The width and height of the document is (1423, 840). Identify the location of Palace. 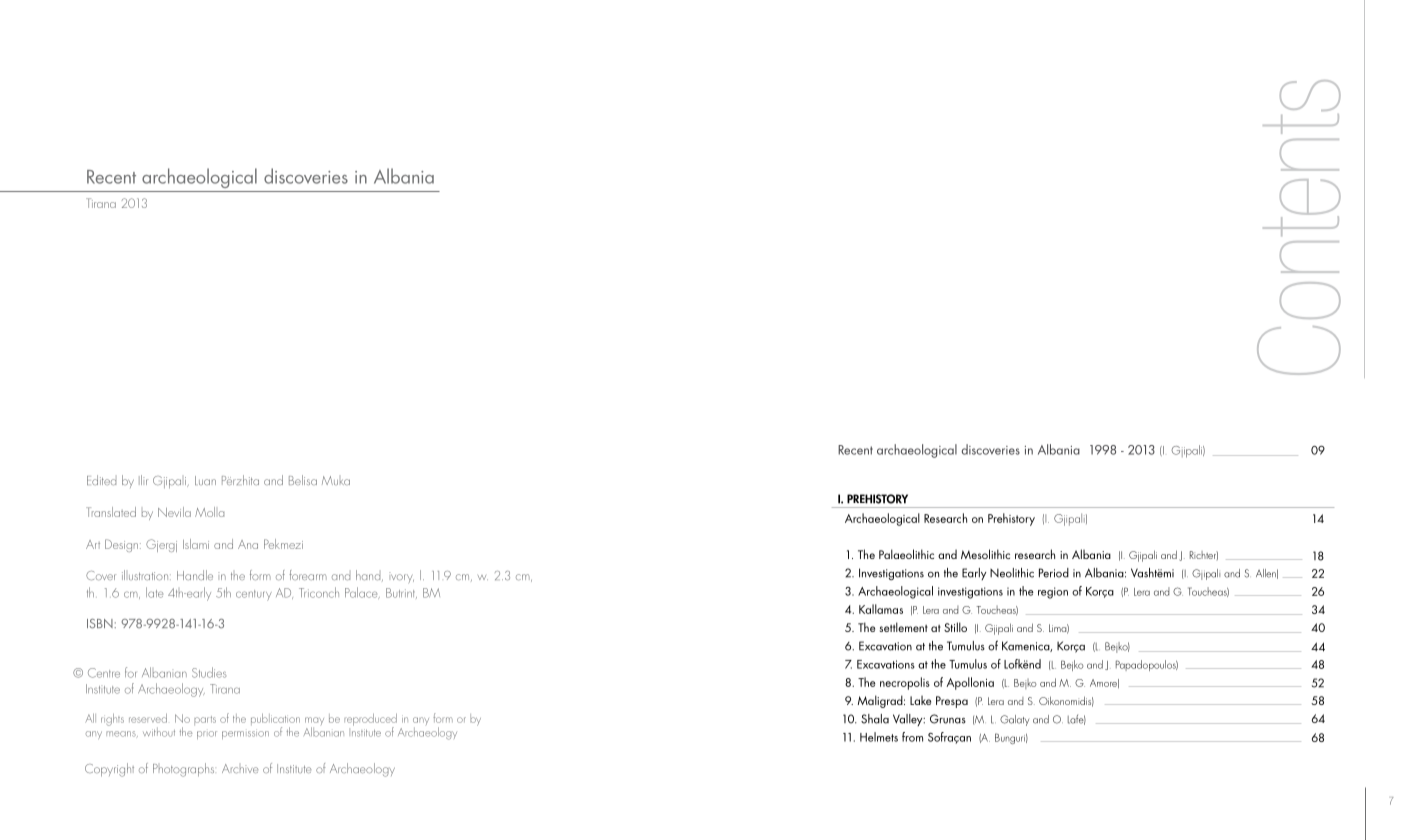
(362, 593).
